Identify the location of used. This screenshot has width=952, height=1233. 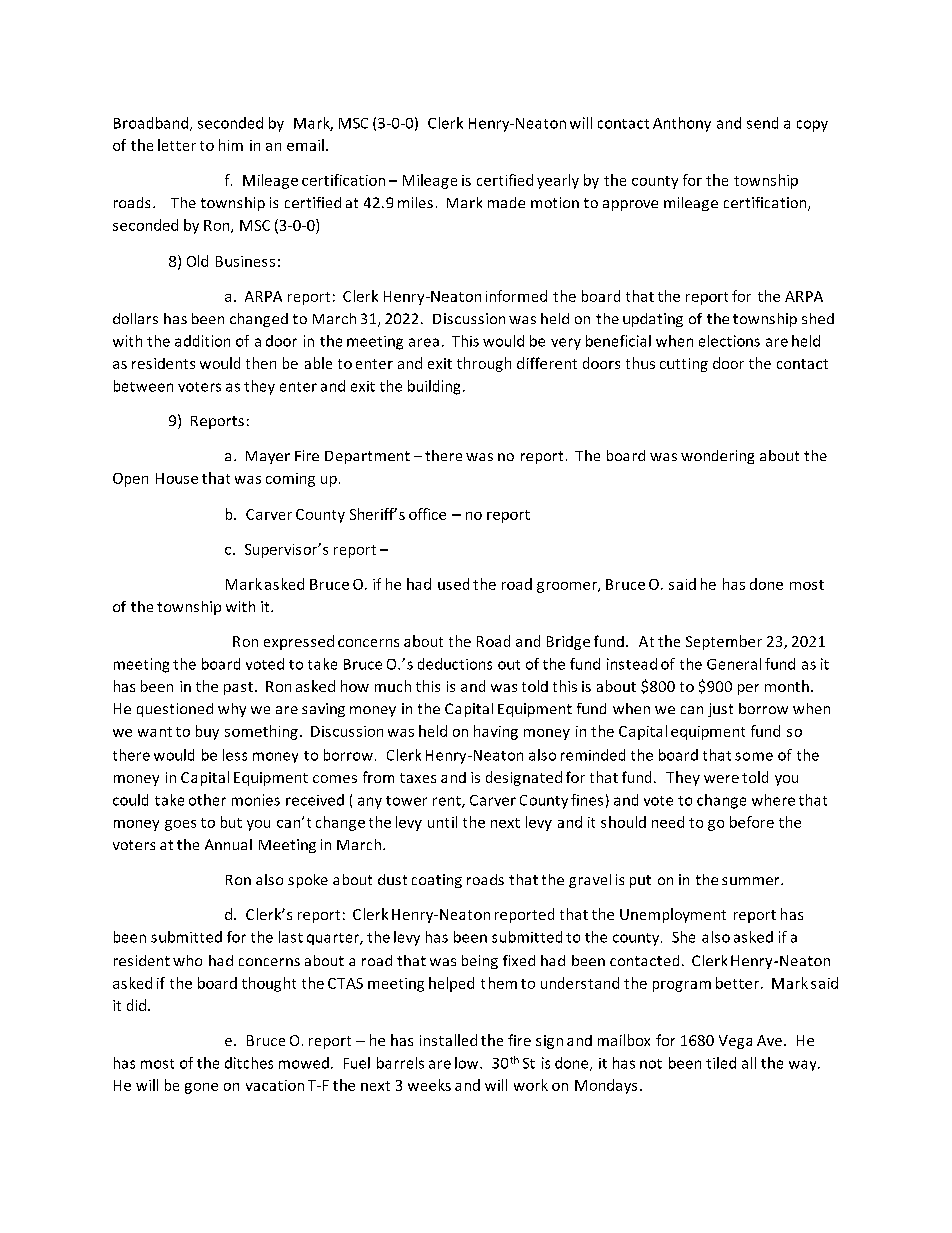
(453, 584).
